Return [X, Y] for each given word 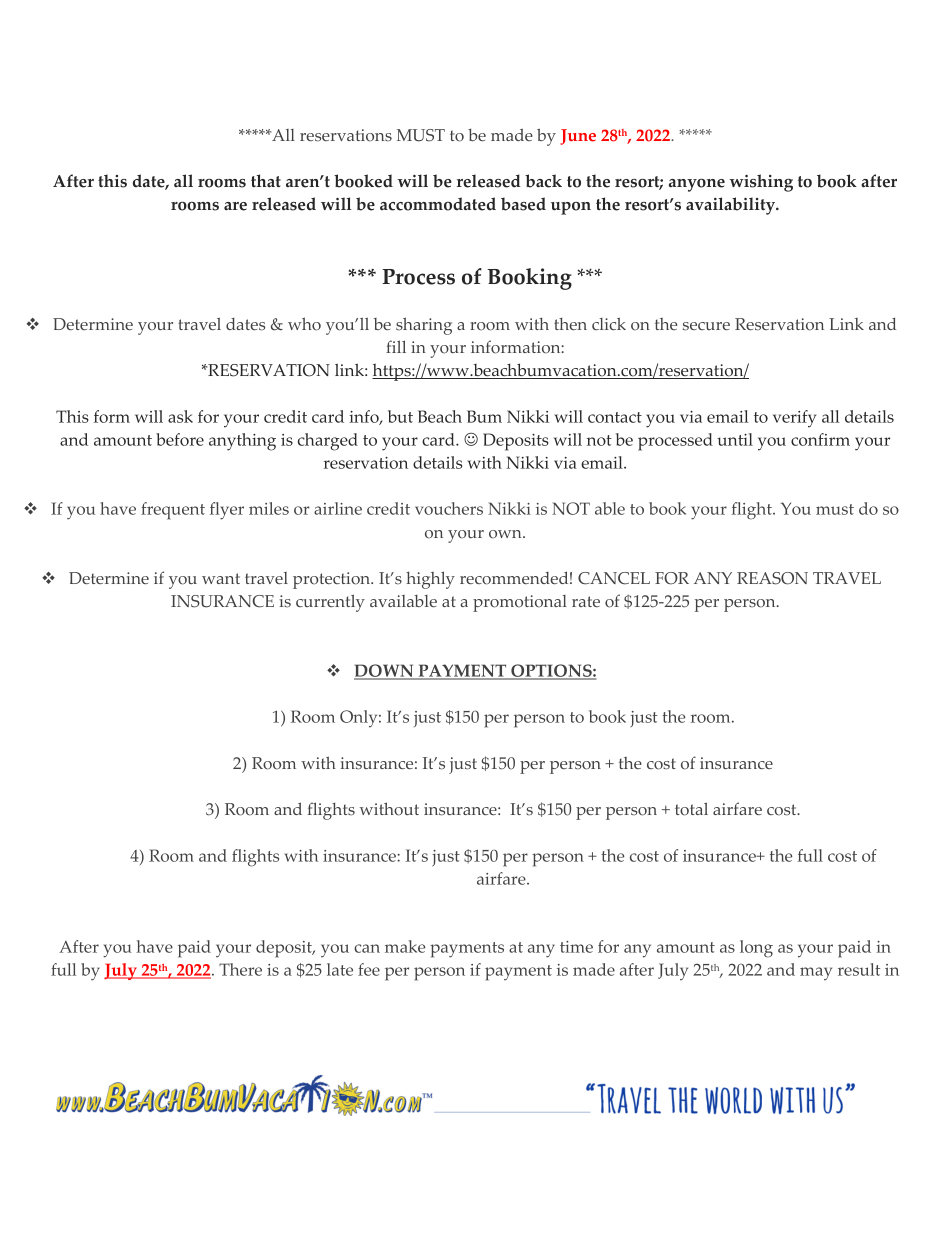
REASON [772, 578]
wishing [761, 183]
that [266, 181]
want [221, 578]
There [240, 969]
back [543, 181]
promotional [520, 603]
